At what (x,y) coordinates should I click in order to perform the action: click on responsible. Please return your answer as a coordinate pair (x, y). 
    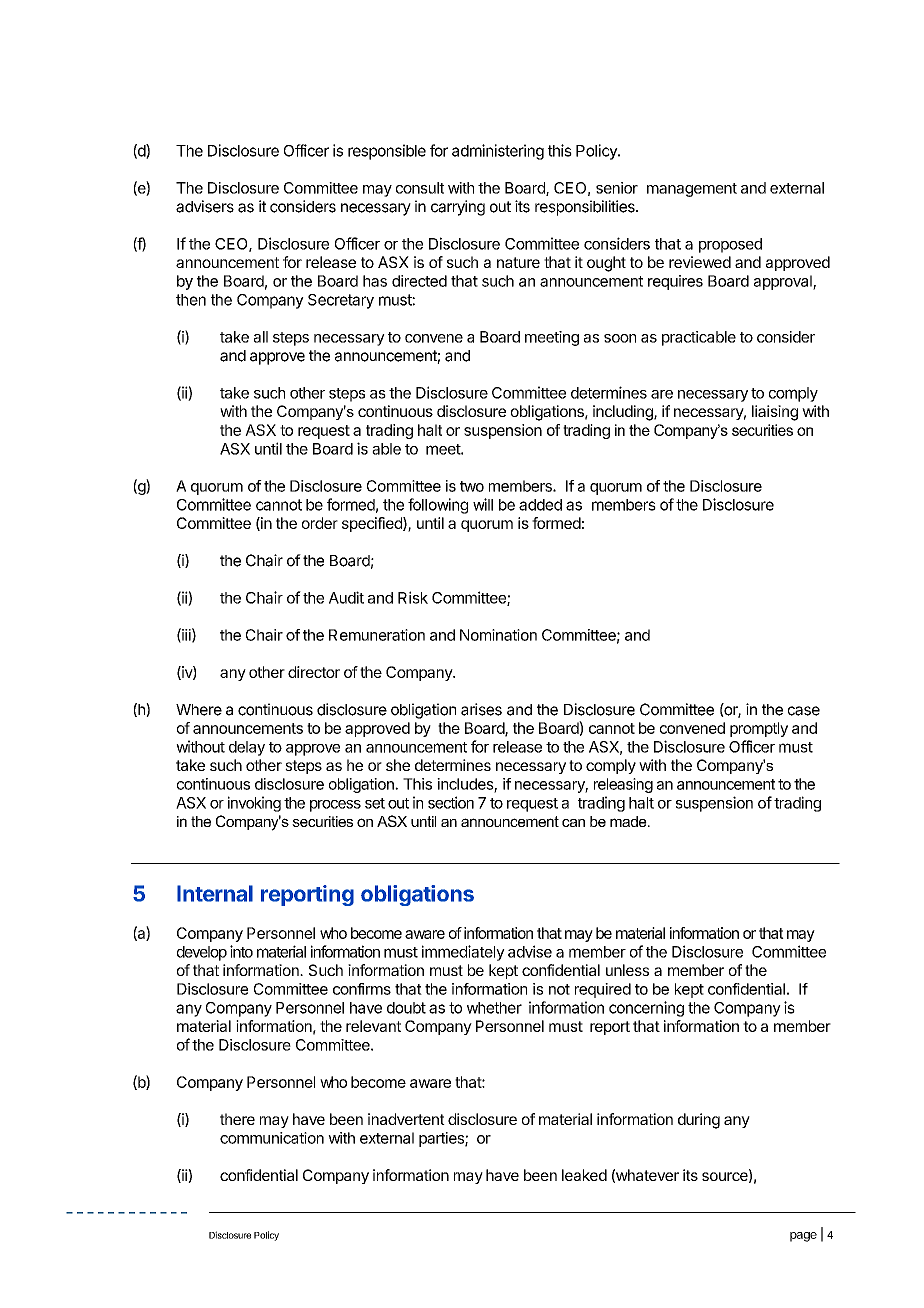
    Looking at the image, I should click on (387, 152).
